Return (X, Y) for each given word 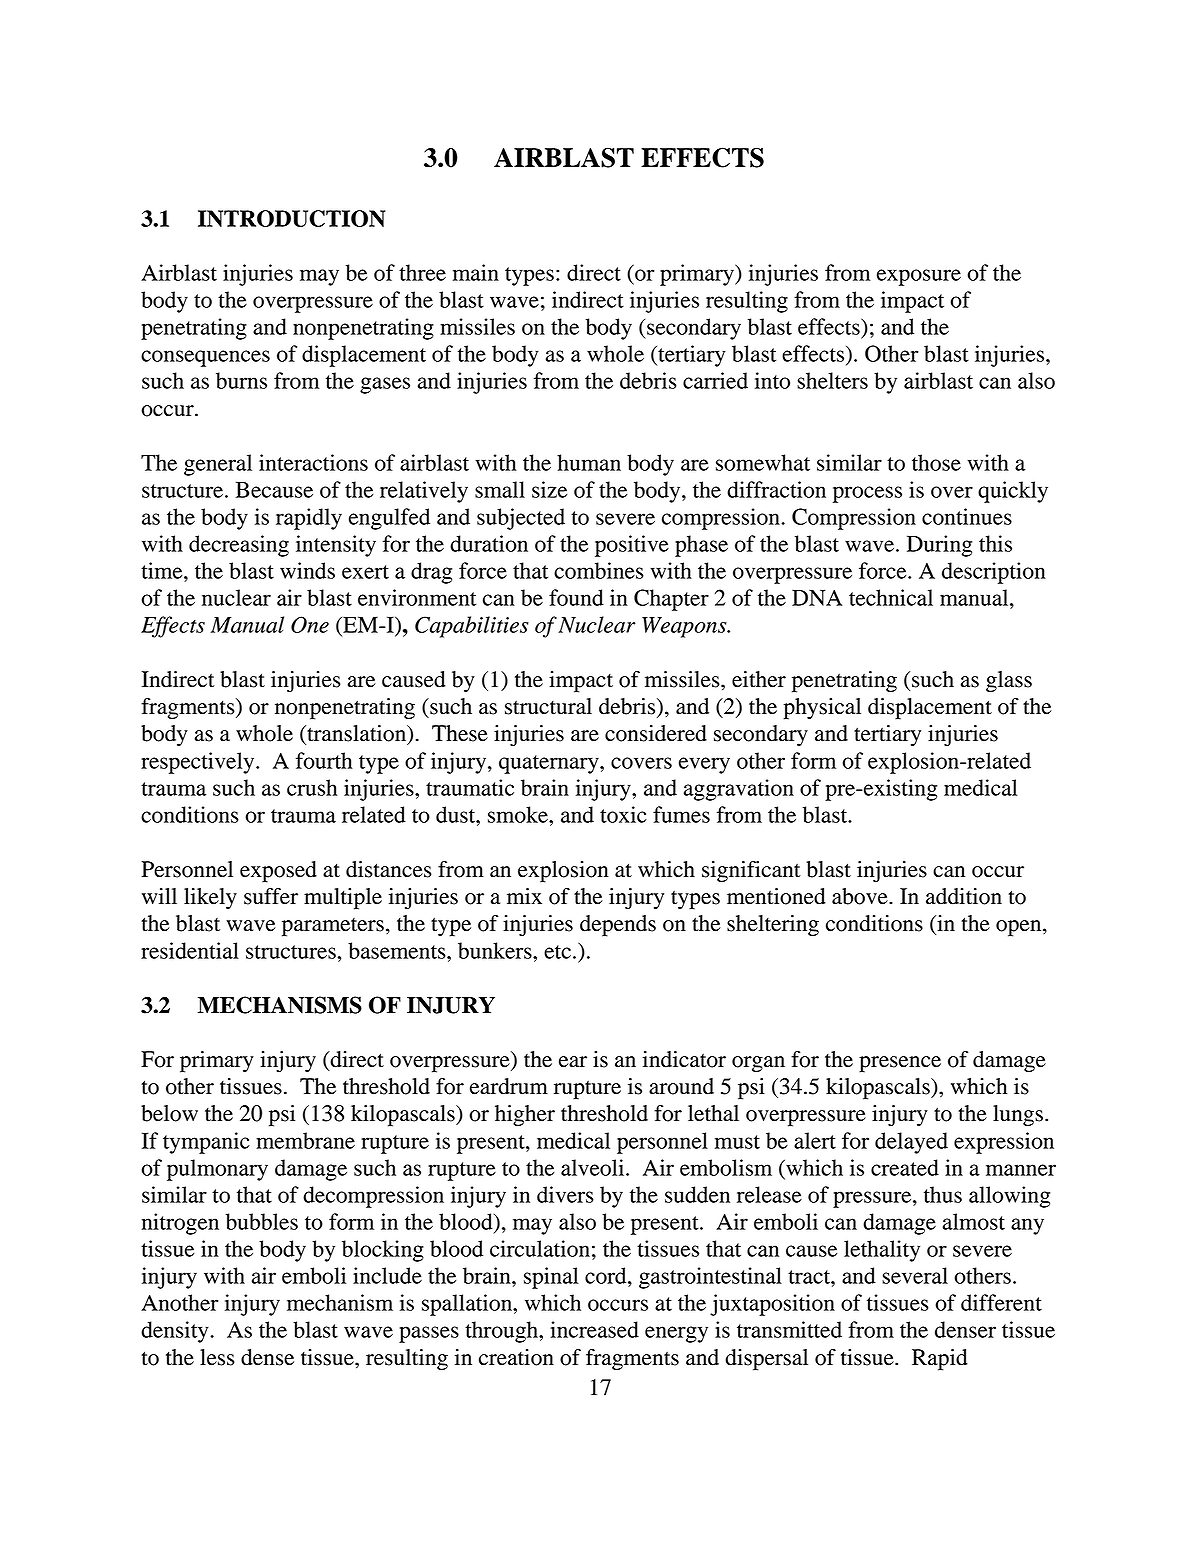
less (217, 1357)
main (476, 272)
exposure (919, 277)
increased (594, 1329)
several (915, 1275)
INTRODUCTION (291, 218)
